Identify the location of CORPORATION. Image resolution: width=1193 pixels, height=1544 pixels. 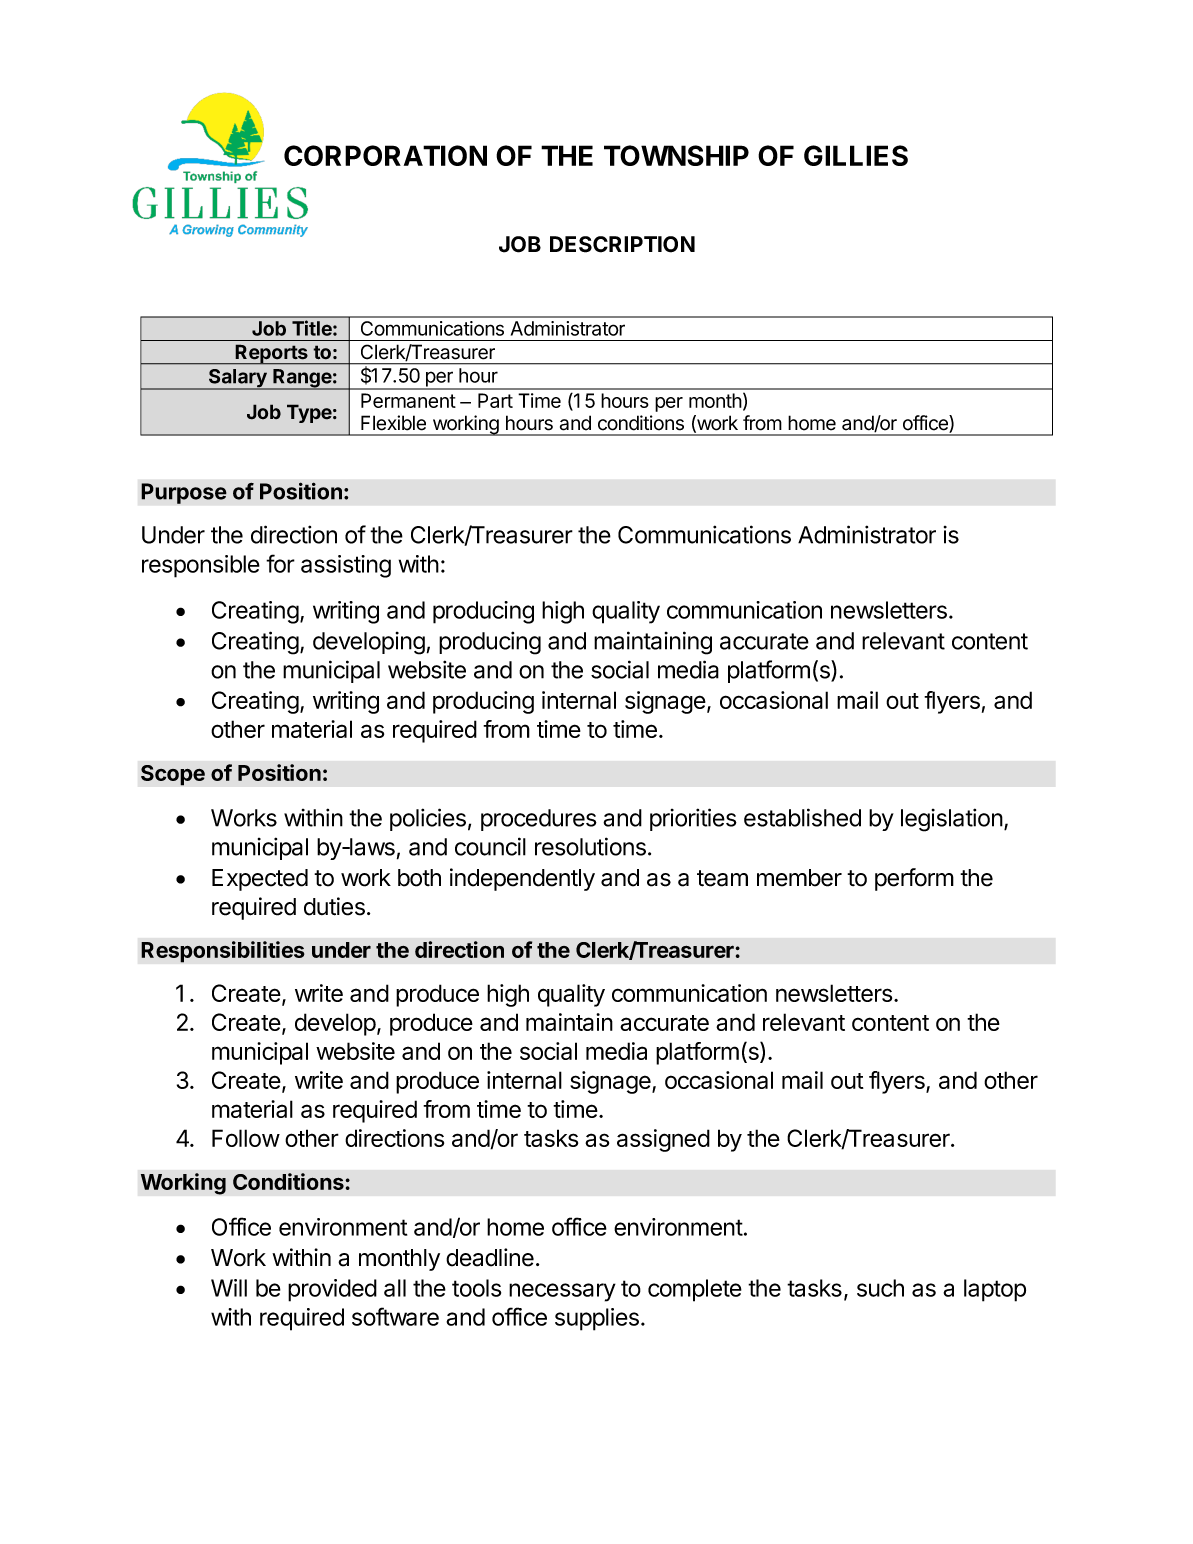
(385, 155).
